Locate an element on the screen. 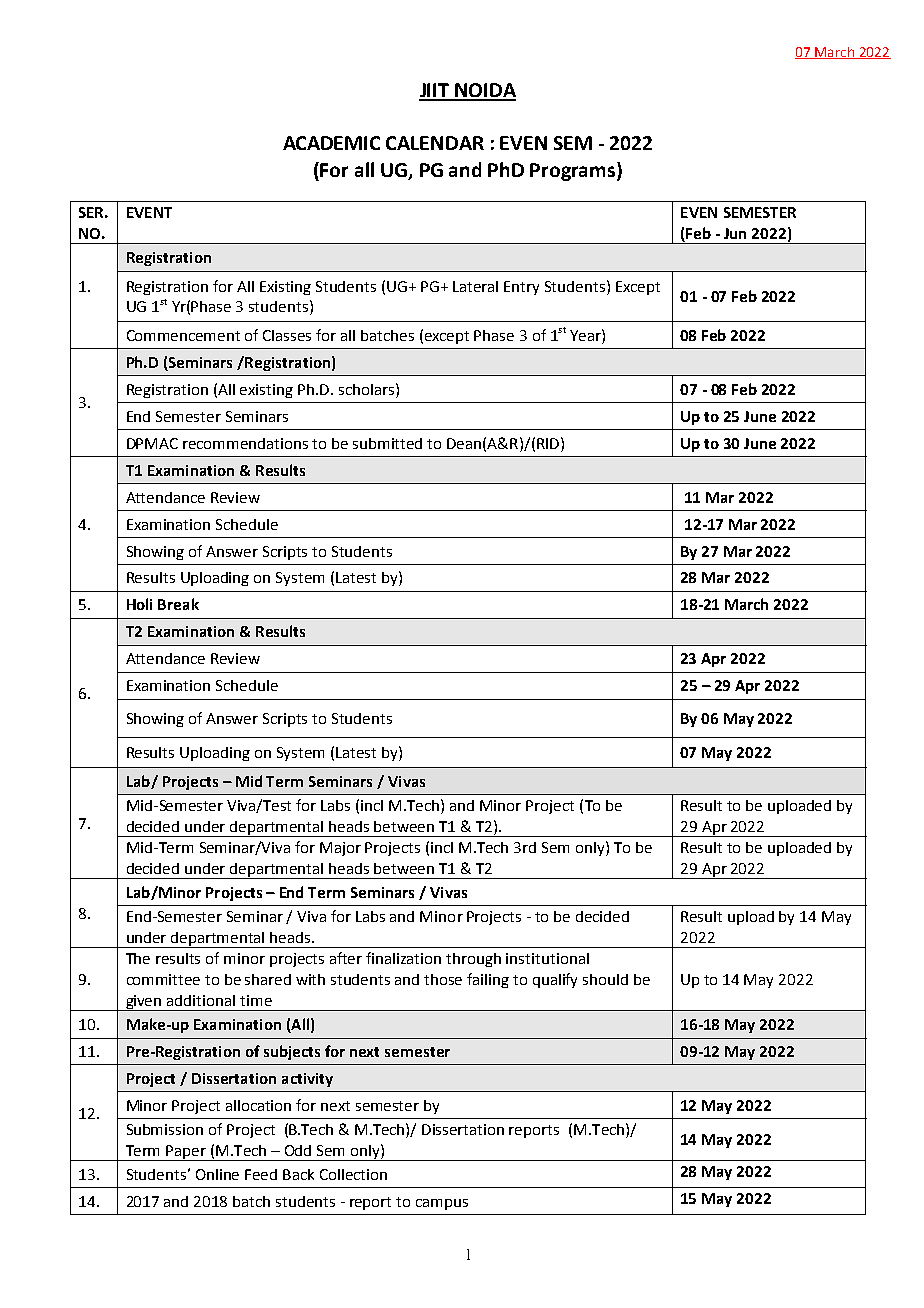 This screenshot has width=924, height=1308. submitted is located at coordinates (387, 443).
